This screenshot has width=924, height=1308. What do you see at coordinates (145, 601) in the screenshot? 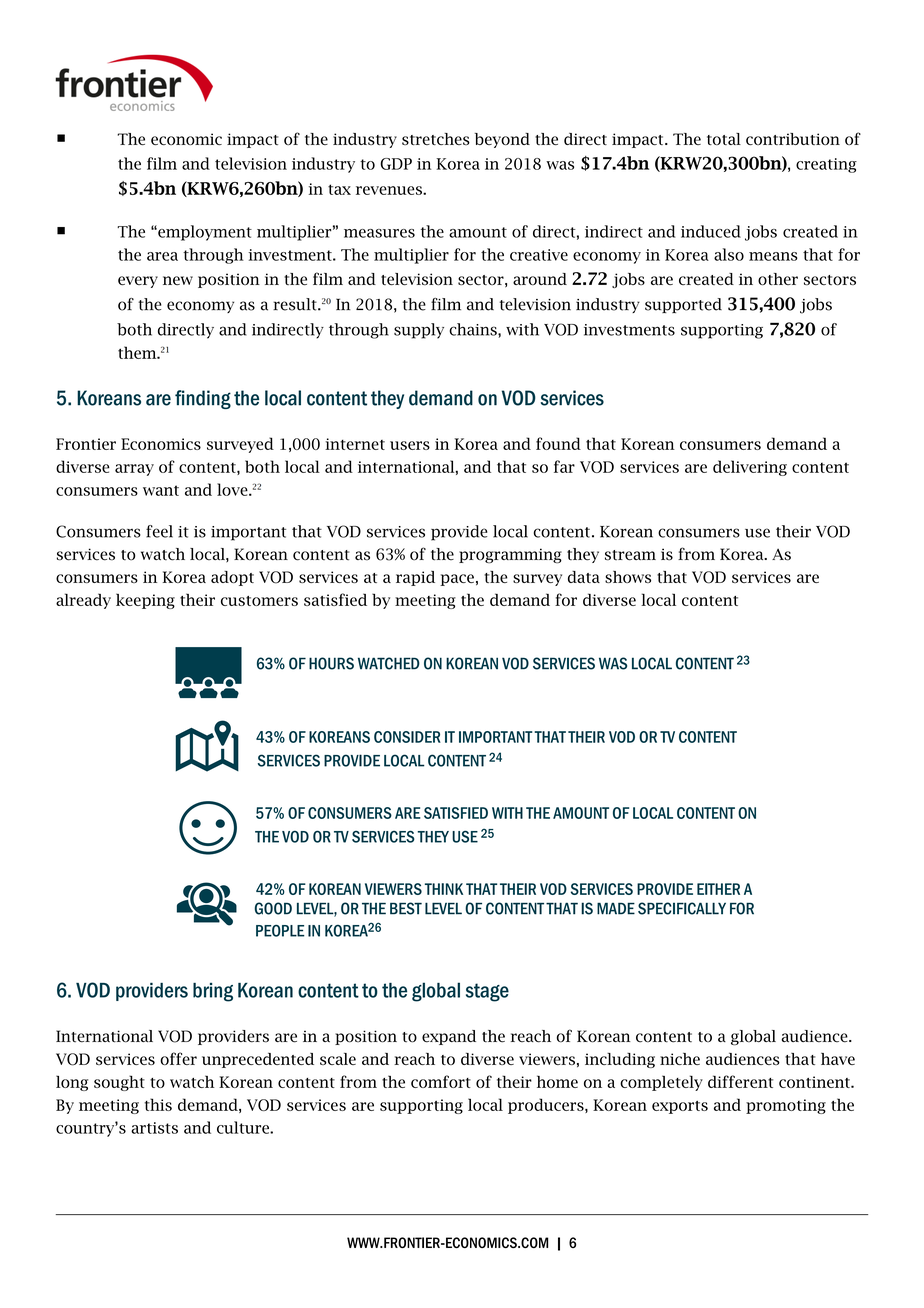
I see `keeping` at bounding box center [145, 601].
